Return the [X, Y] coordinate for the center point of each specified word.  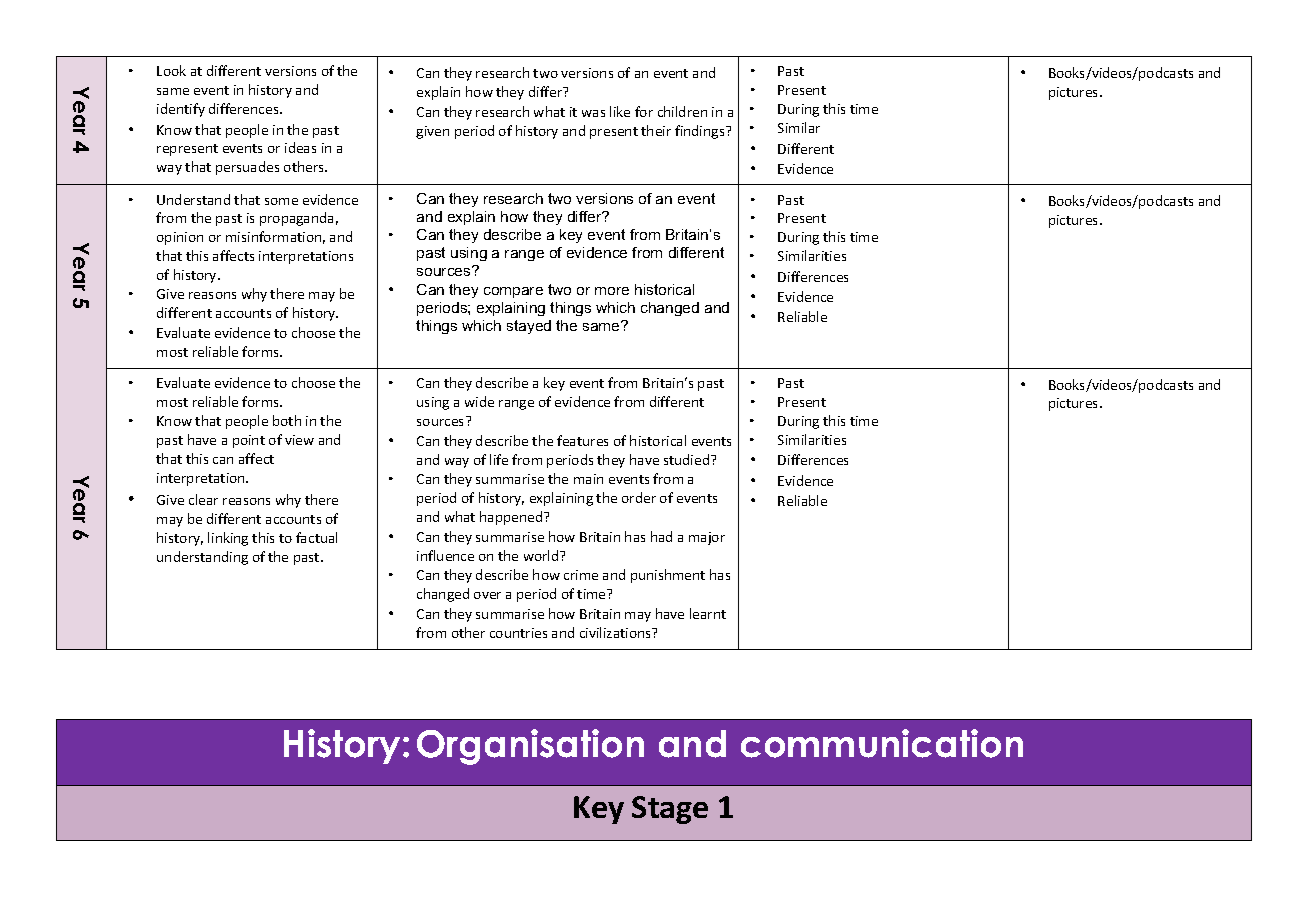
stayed [529, 327]
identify [181, 110]
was [593, 113]
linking [228, 539]
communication [882, 743]
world [542, 555]
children [682, 111]
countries [518, 633]
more [612, 291]
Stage [670, 810]
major [707, 538]
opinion [180, 238]
